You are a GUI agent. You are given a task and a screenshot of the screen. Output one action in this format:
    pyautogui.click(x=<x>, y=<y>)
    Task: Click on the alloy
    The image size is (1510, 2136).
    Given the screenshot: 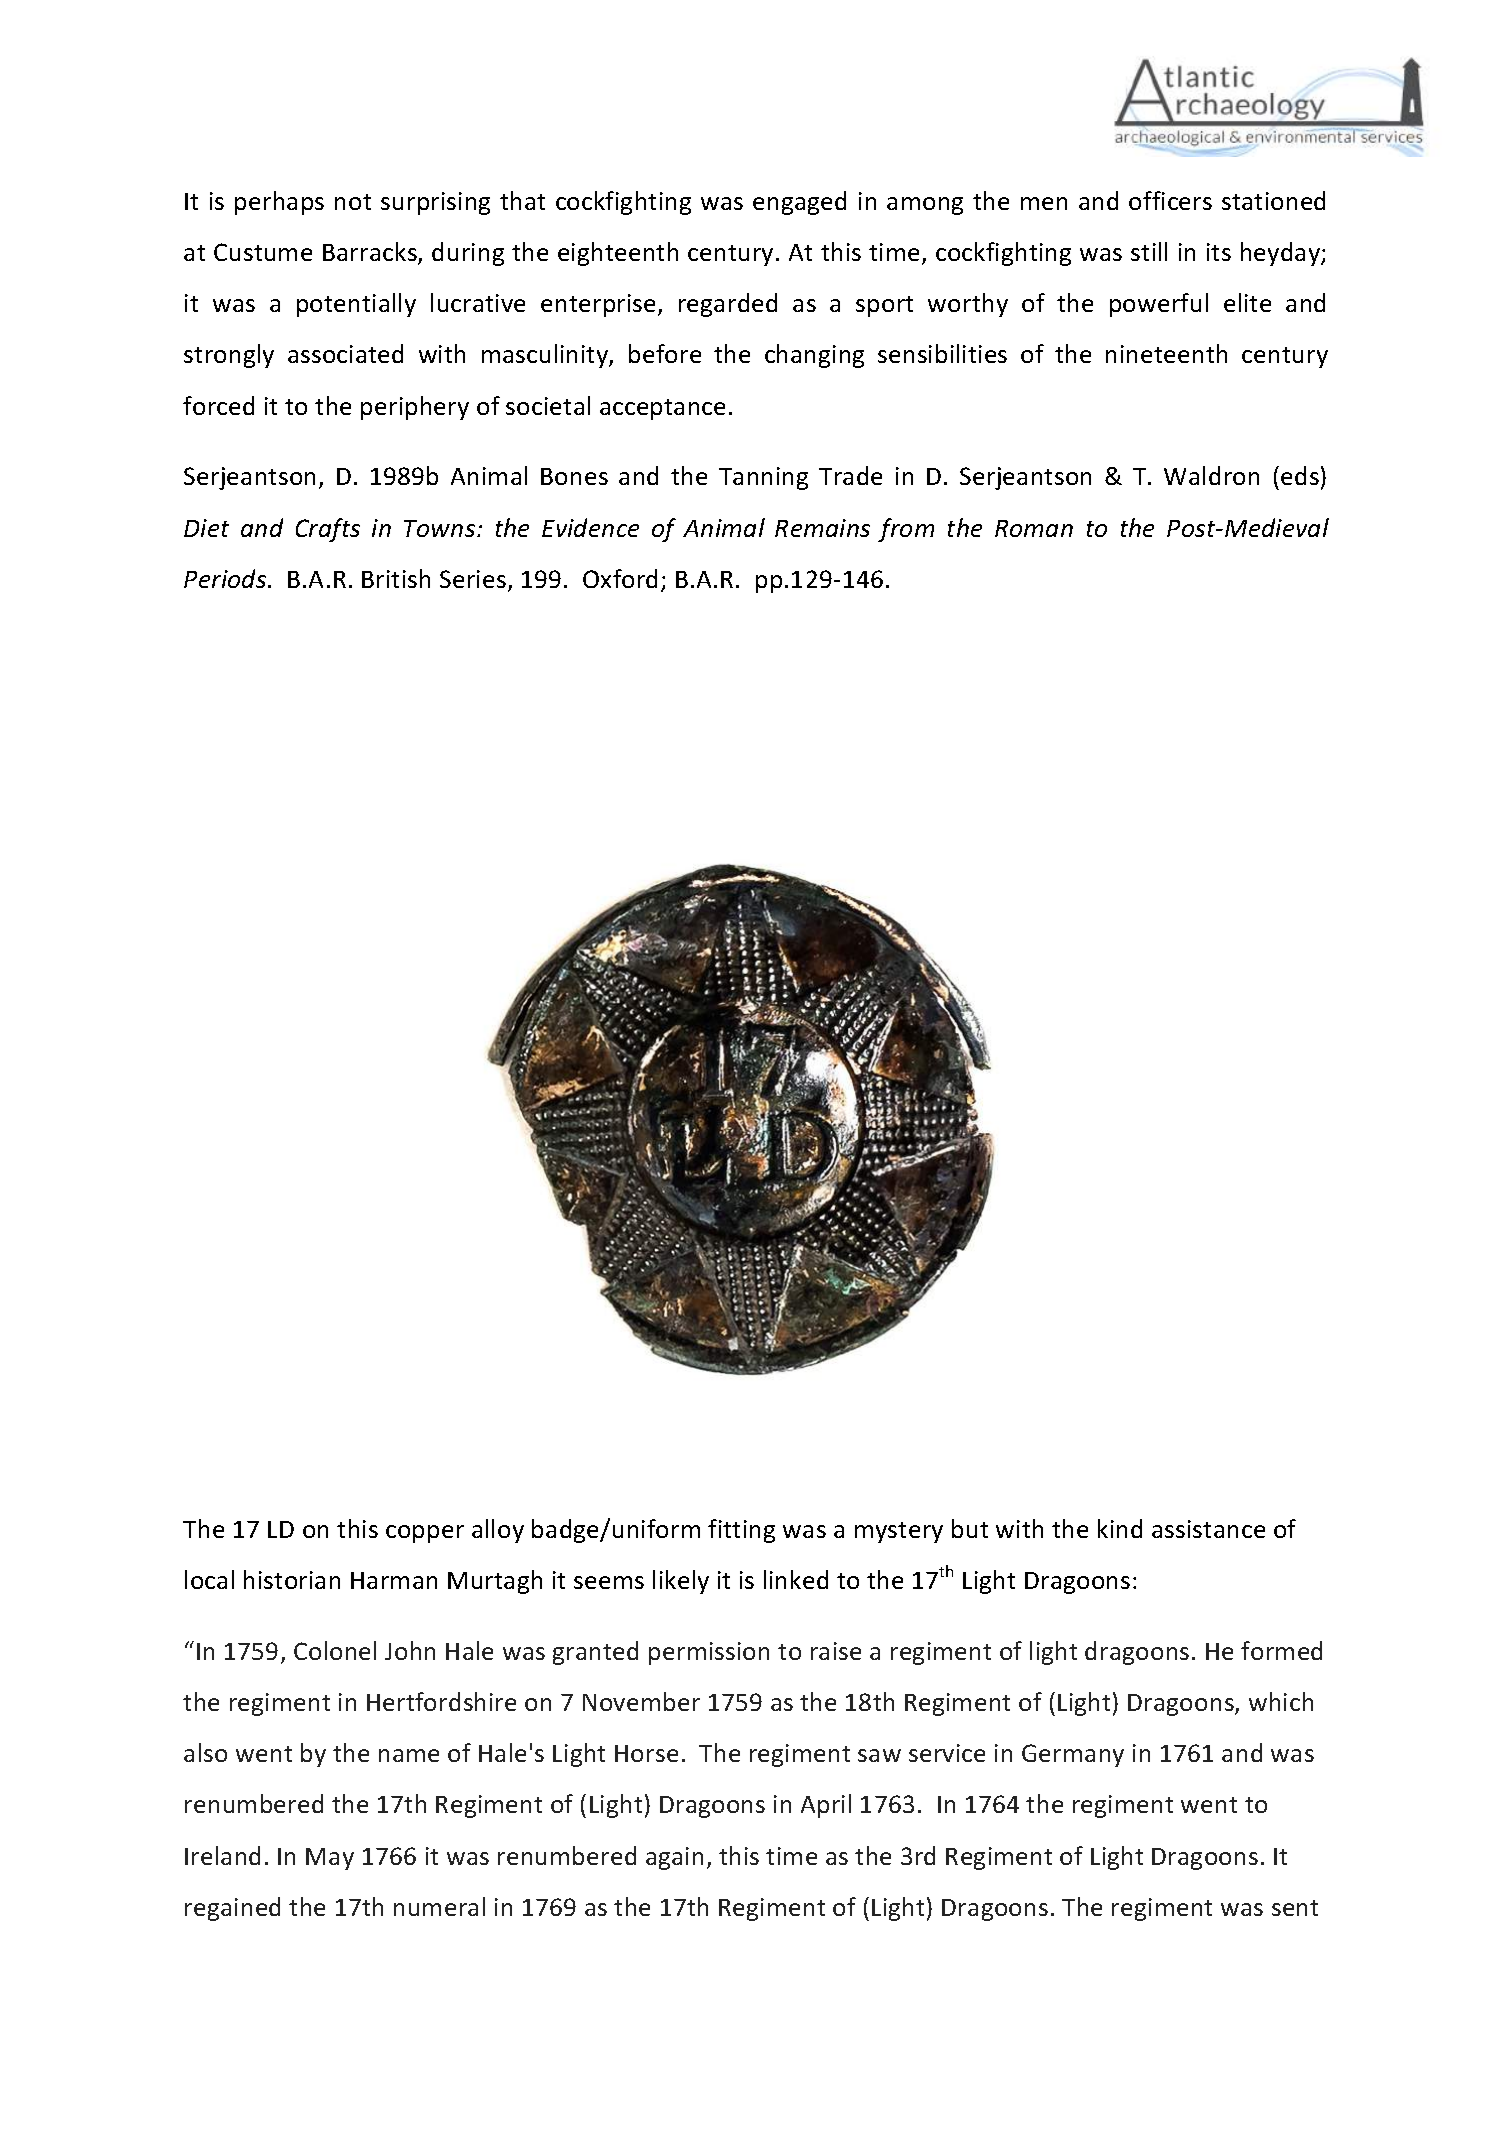 What is the action you would take?
    pyautogui.click(x=498, y=1531)
